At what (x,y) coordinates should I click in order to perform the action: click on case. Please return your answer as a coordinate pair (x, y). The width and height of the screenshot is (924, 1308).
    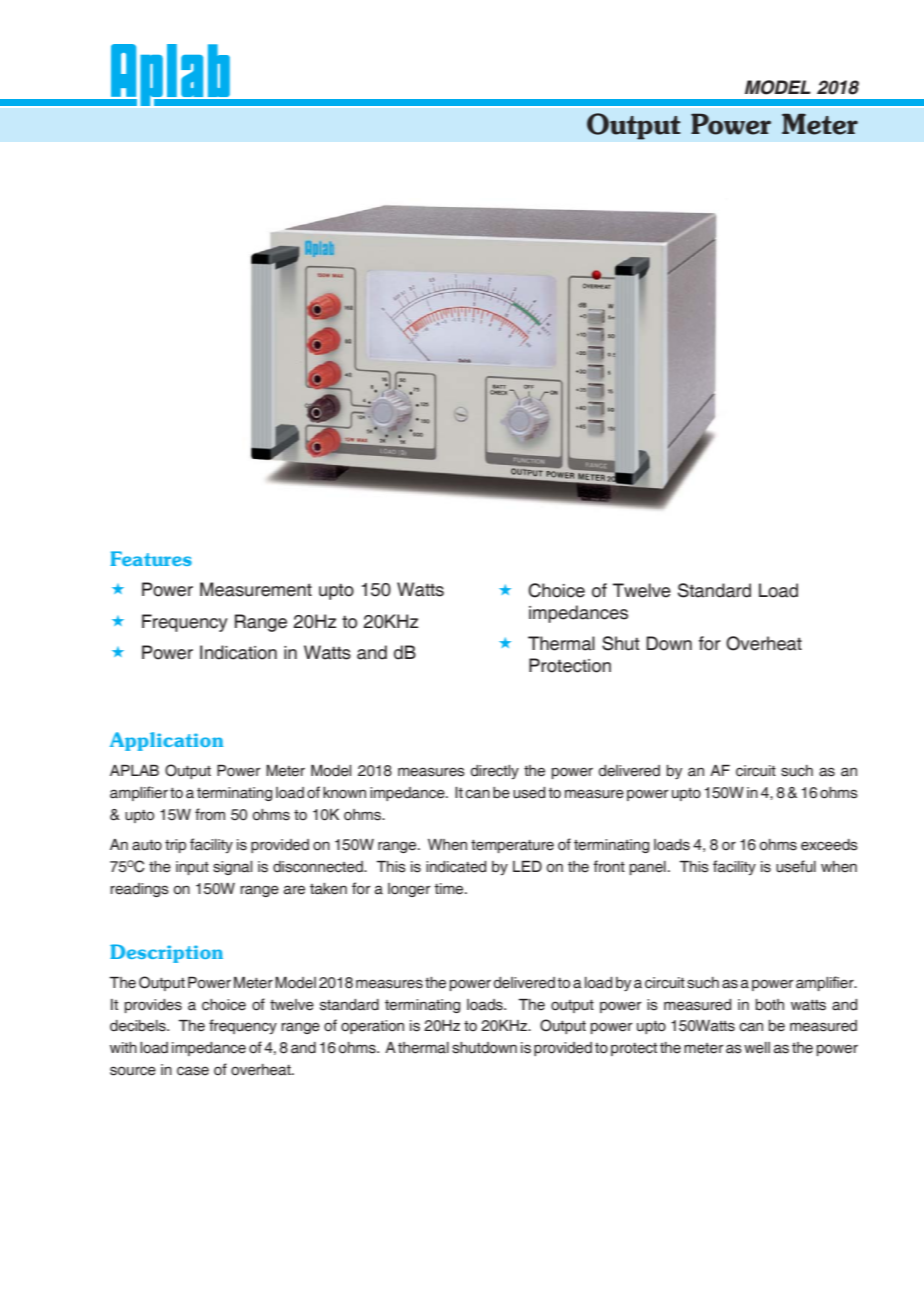
    Looking at the image, I should click on (193, 1071).
